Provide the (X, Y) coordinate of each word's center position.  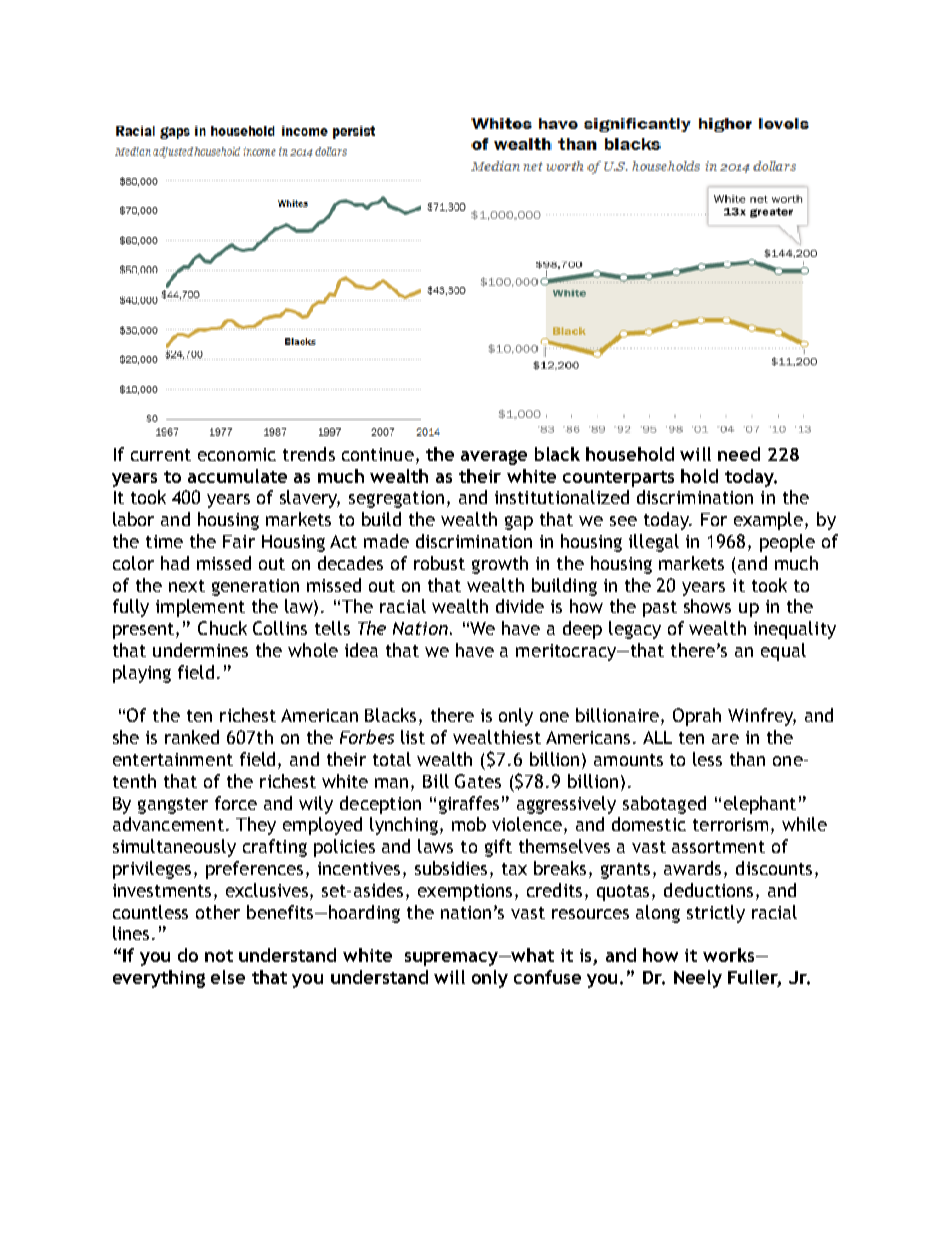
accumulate (237, 476)
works (730, 955)
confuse (547, 977)
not (219, 956)
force (236, 803)
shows (707, 606)
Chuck (222, 628)
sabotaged (664, 805)
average (494, 457)
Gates (478, 781)
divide (520, 606)
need (739, 454)
